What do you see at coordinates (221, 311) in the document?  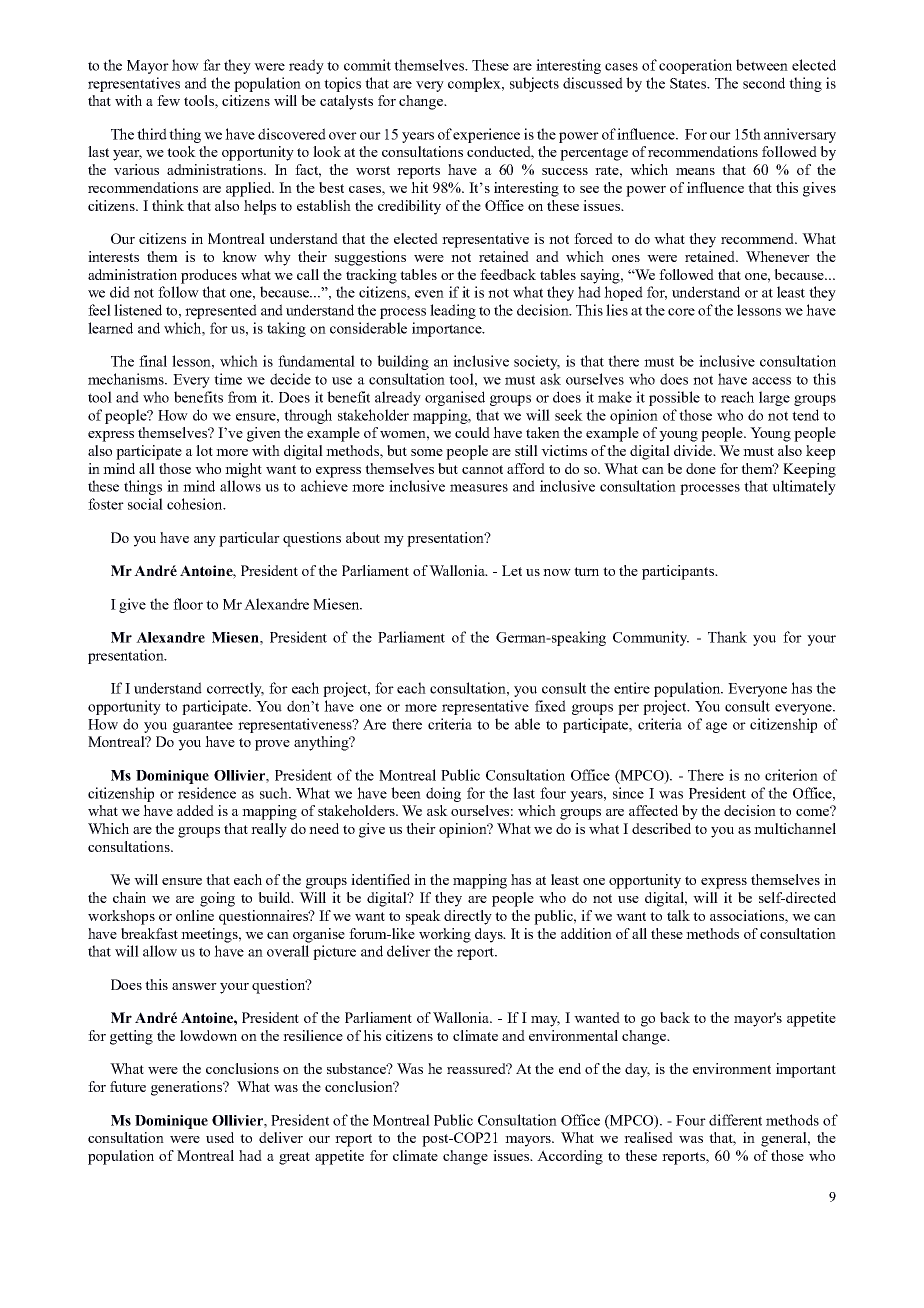 I see `represented` at bounding box center [221, 311].
